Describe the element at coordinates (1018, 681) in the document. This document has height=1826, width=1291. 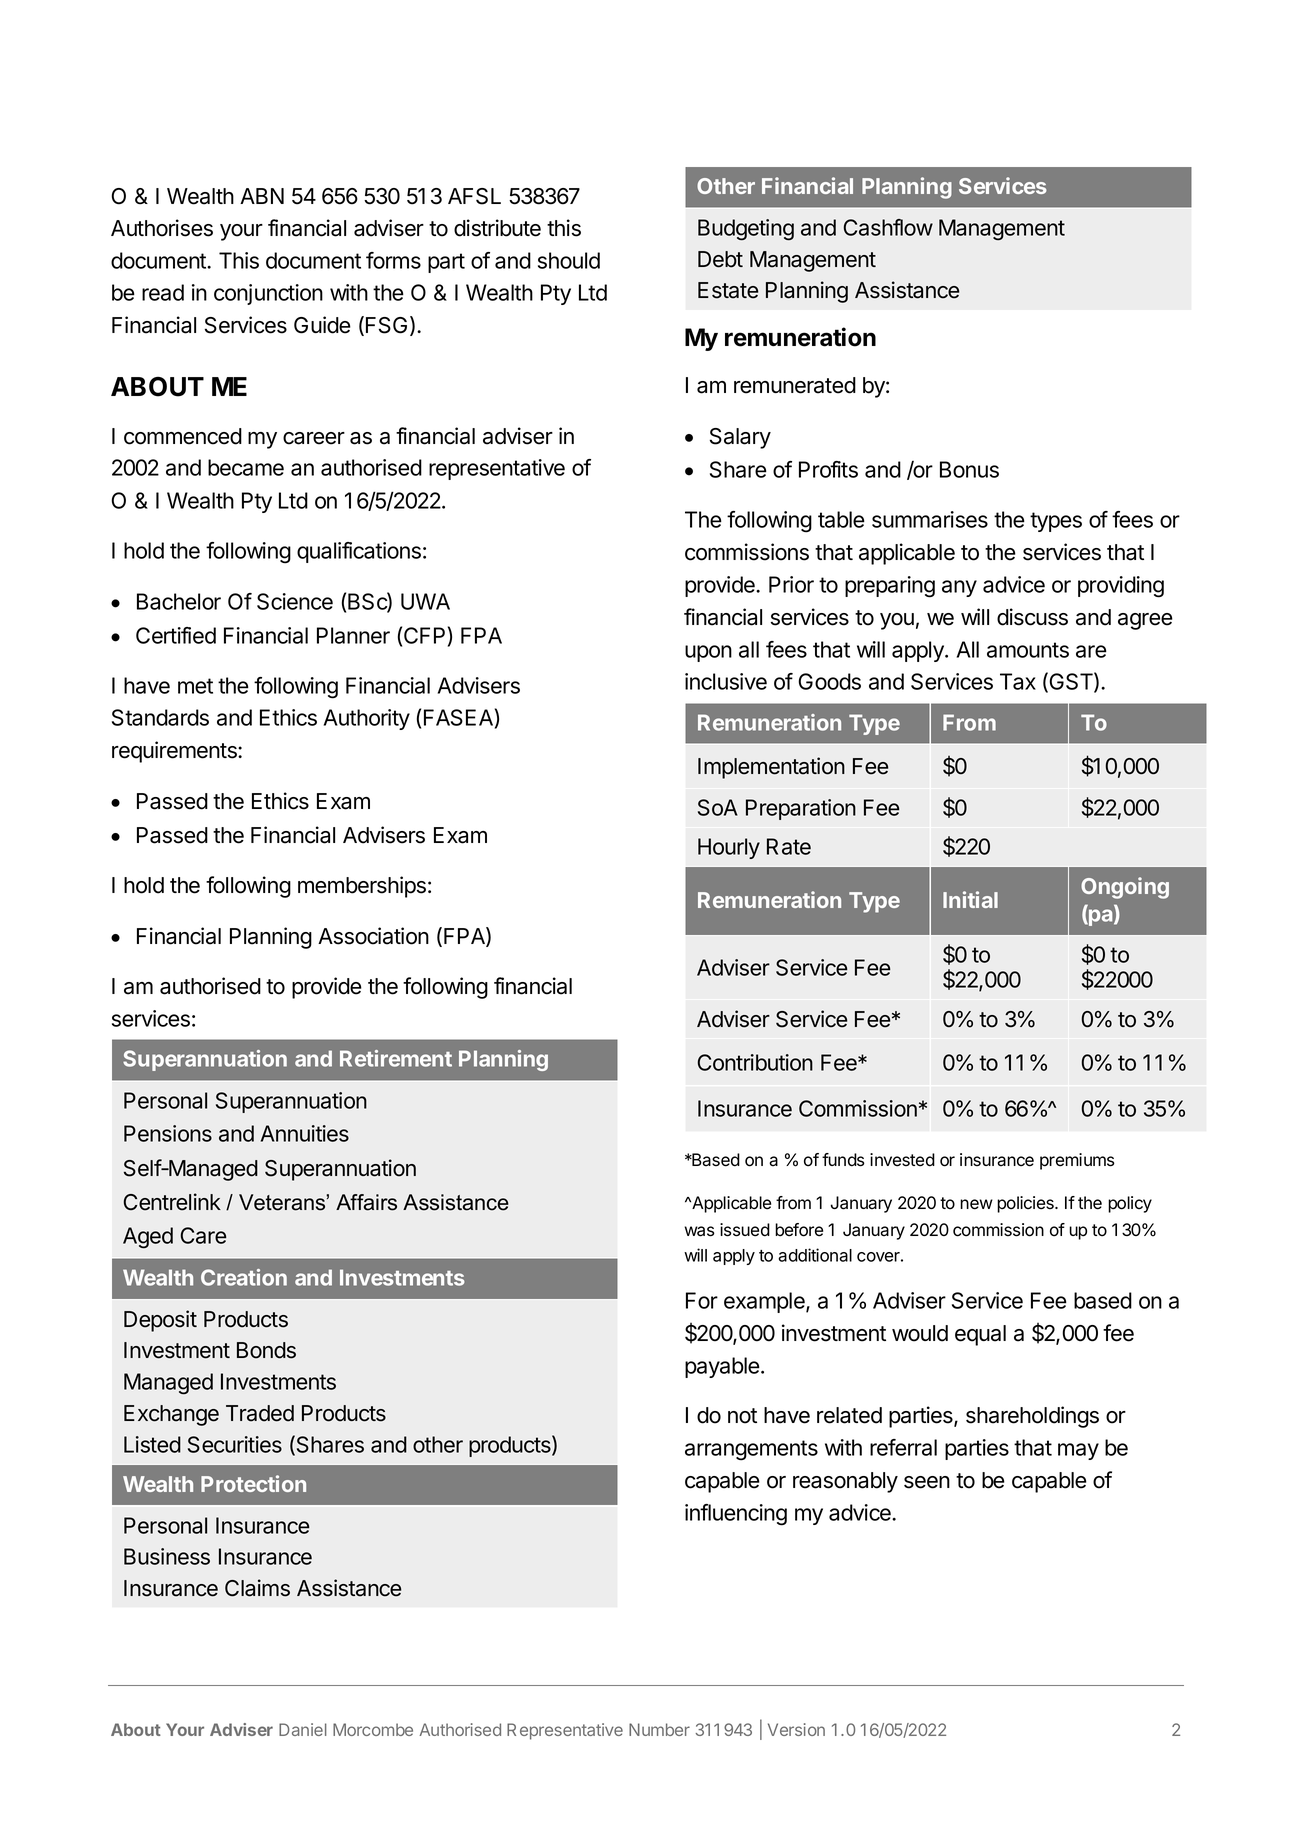
I see `Tax` at that location.
